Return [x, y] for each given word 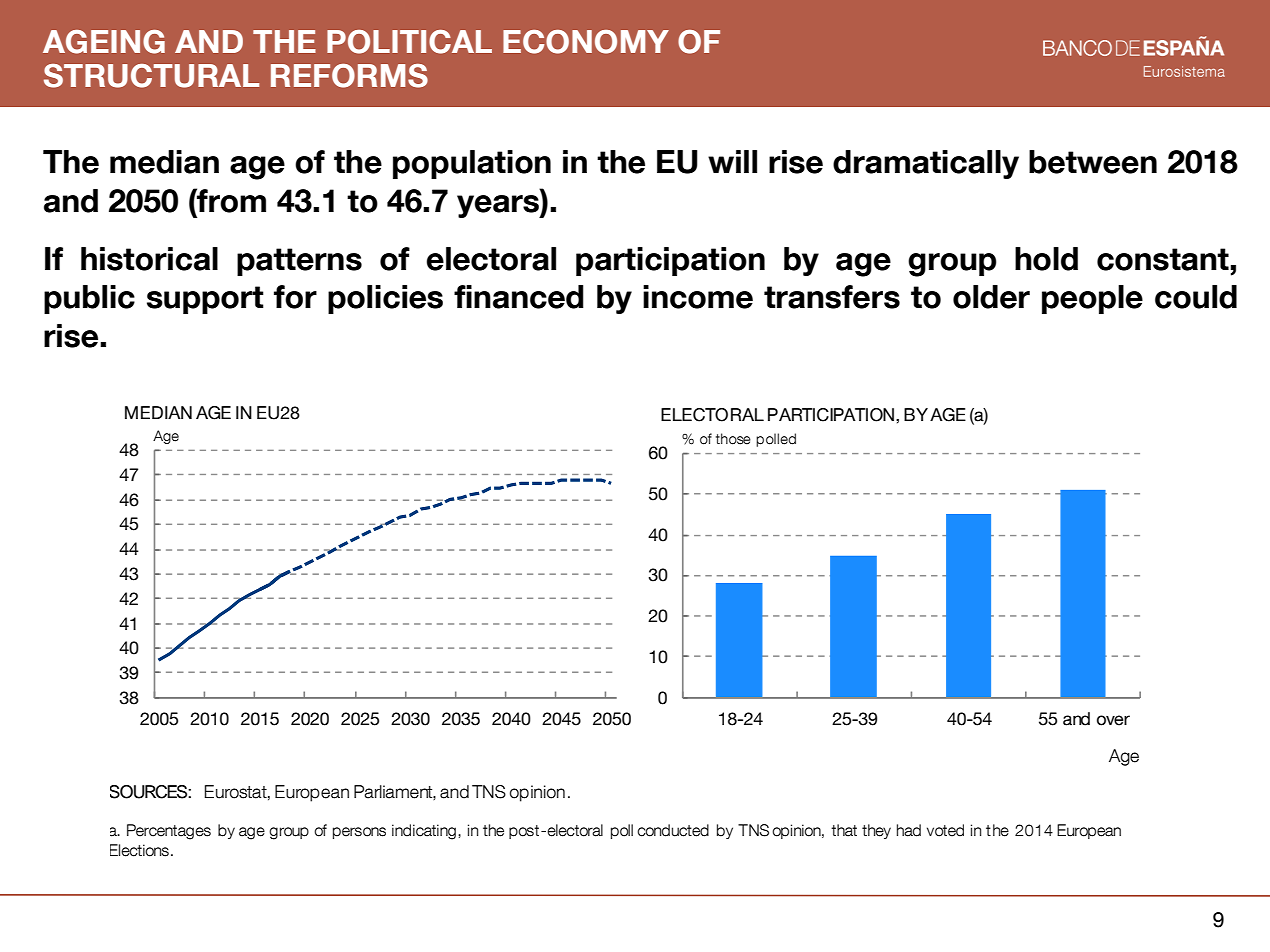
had [909, 830]
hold [1046, 259]
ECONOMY [586, 42]
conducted [673, 830]
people [1092, 299]
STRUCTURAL [151, 76]
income [698, 297]
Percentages [169, 832]
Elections [139, 850]
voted [945, 830]
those [733, 439]
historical [149, 259]
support [205, 300]
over [1113, 720]
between [1093, 162]
